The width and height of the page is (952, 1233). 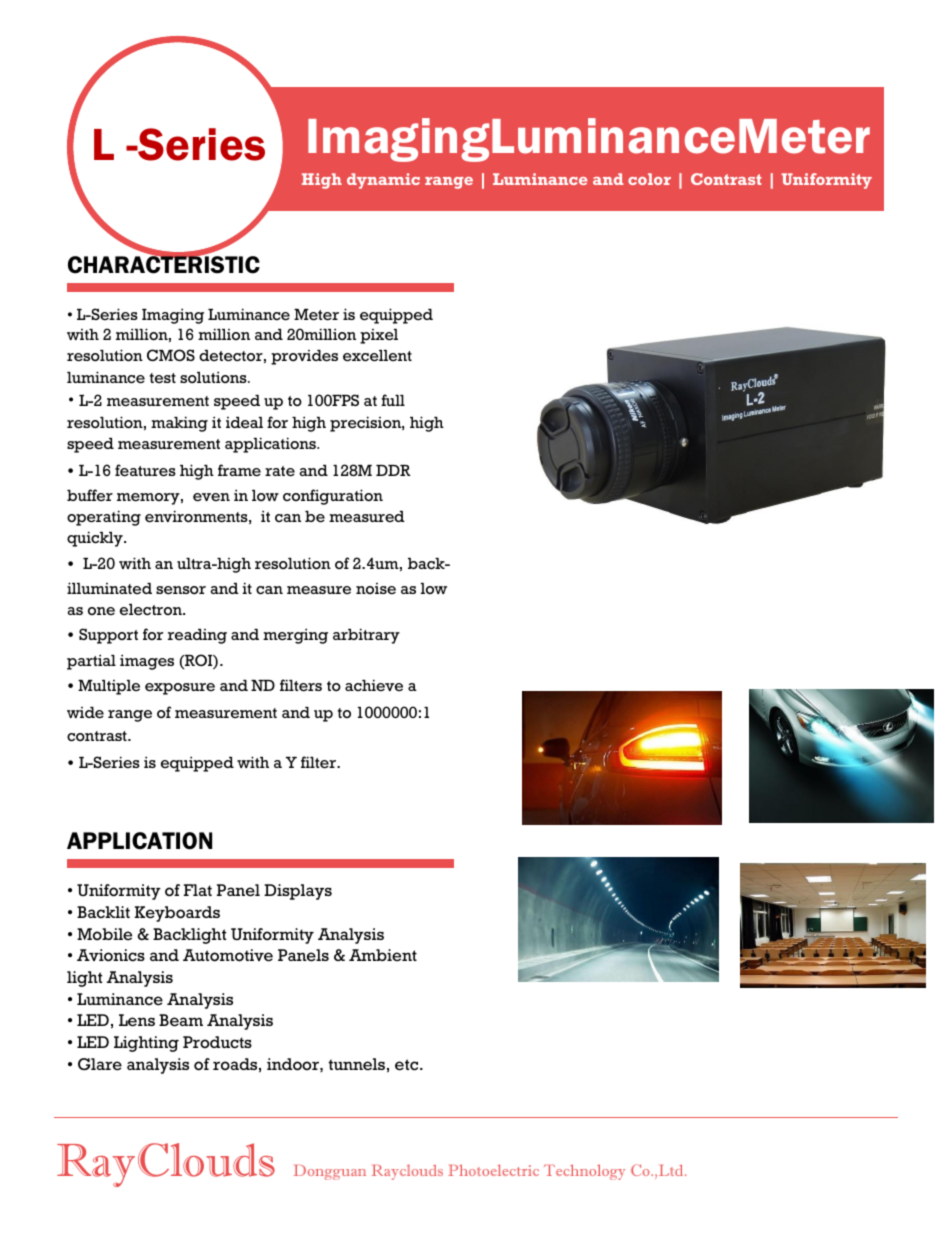 What do you see at coordinates (104, 518) in the page?
I see `operating` at bounding box center [104, 518].
